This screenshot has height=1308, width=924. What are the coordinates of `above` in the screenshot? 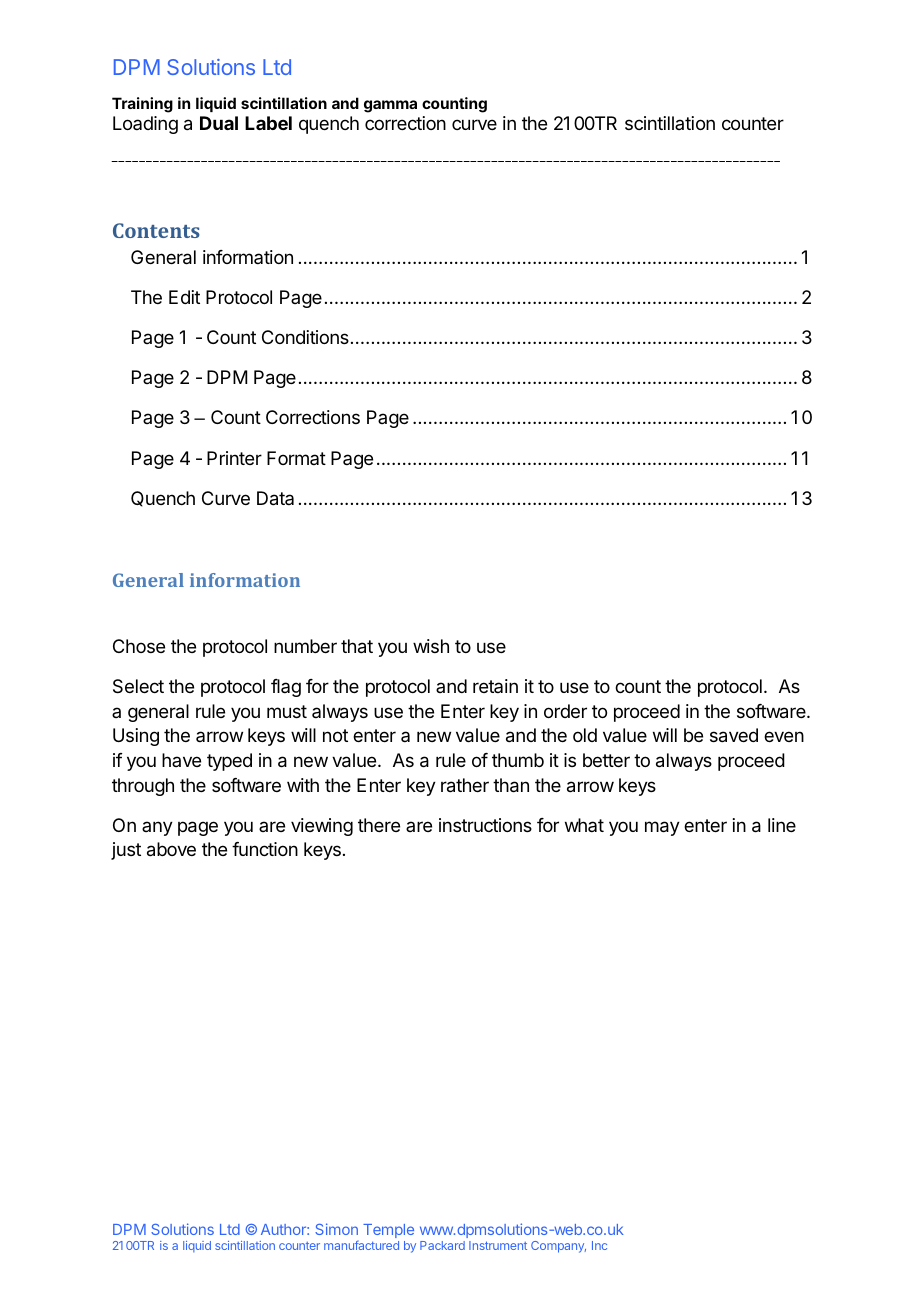 It's located at (171, 849).
